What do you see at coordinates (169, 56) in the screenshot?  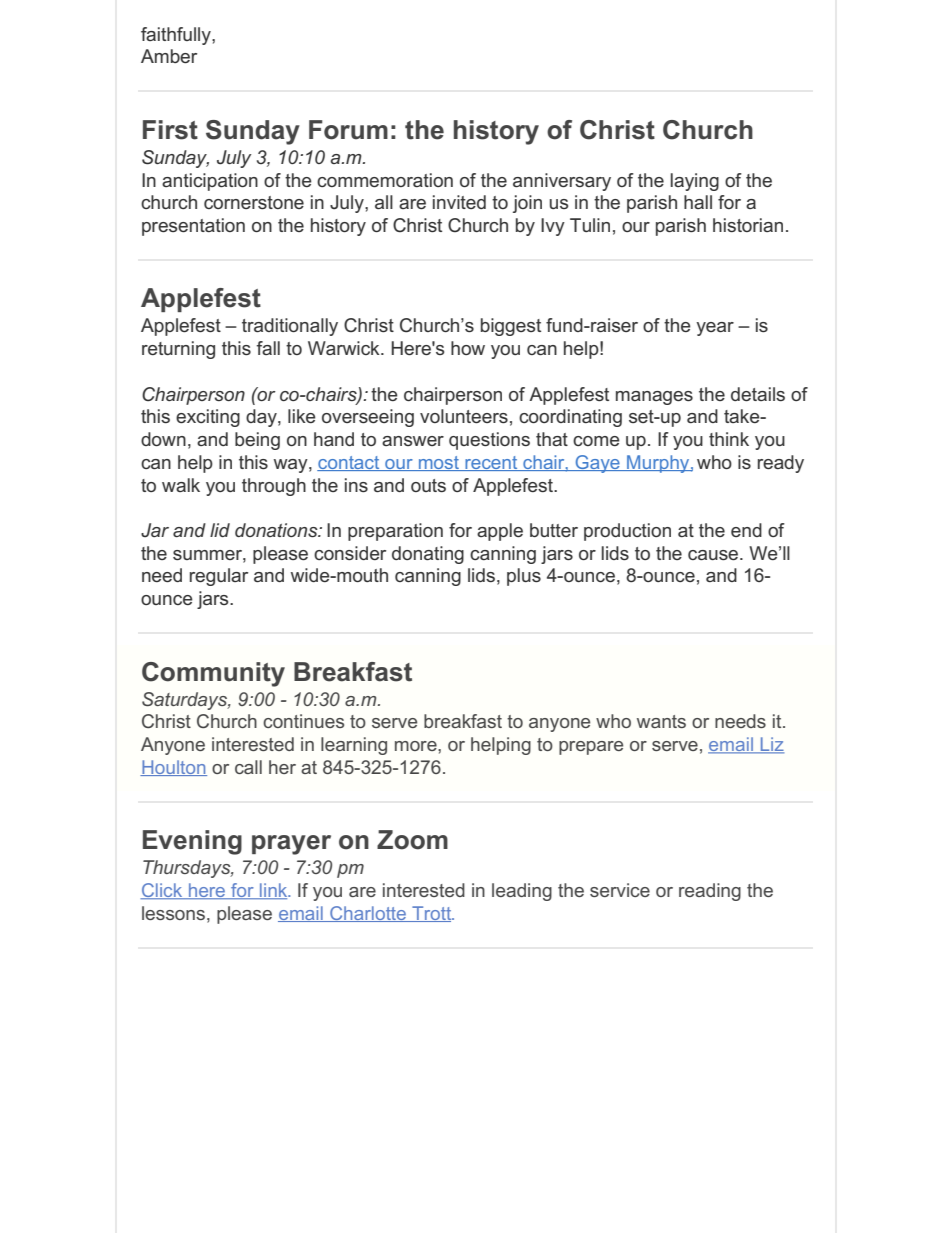 I see `Amber` at bounding box center [169, 56].
